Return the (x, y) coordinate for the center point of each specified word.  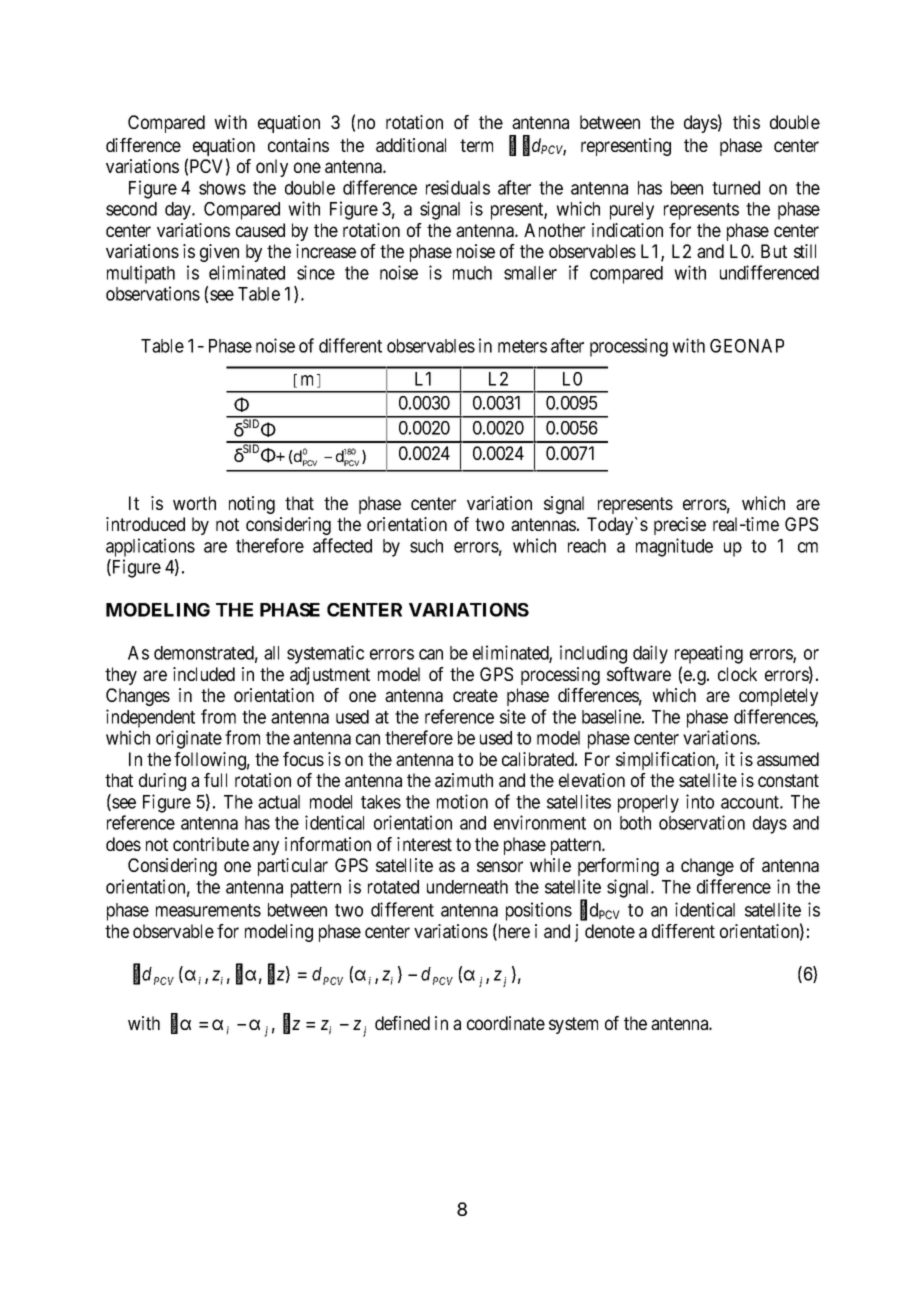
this (746, 122)
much (472, 273)
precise (680, 526)
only (272, 168)
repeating (709, 654)
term (476, 145)
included (204, 674)
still (805, 251)
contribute (211, 844)
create (475, 695)
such (426, 546)
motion (462, 801)
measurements (208, 910)
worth (194, 503)
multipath (141, 274)
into (700, 801)
